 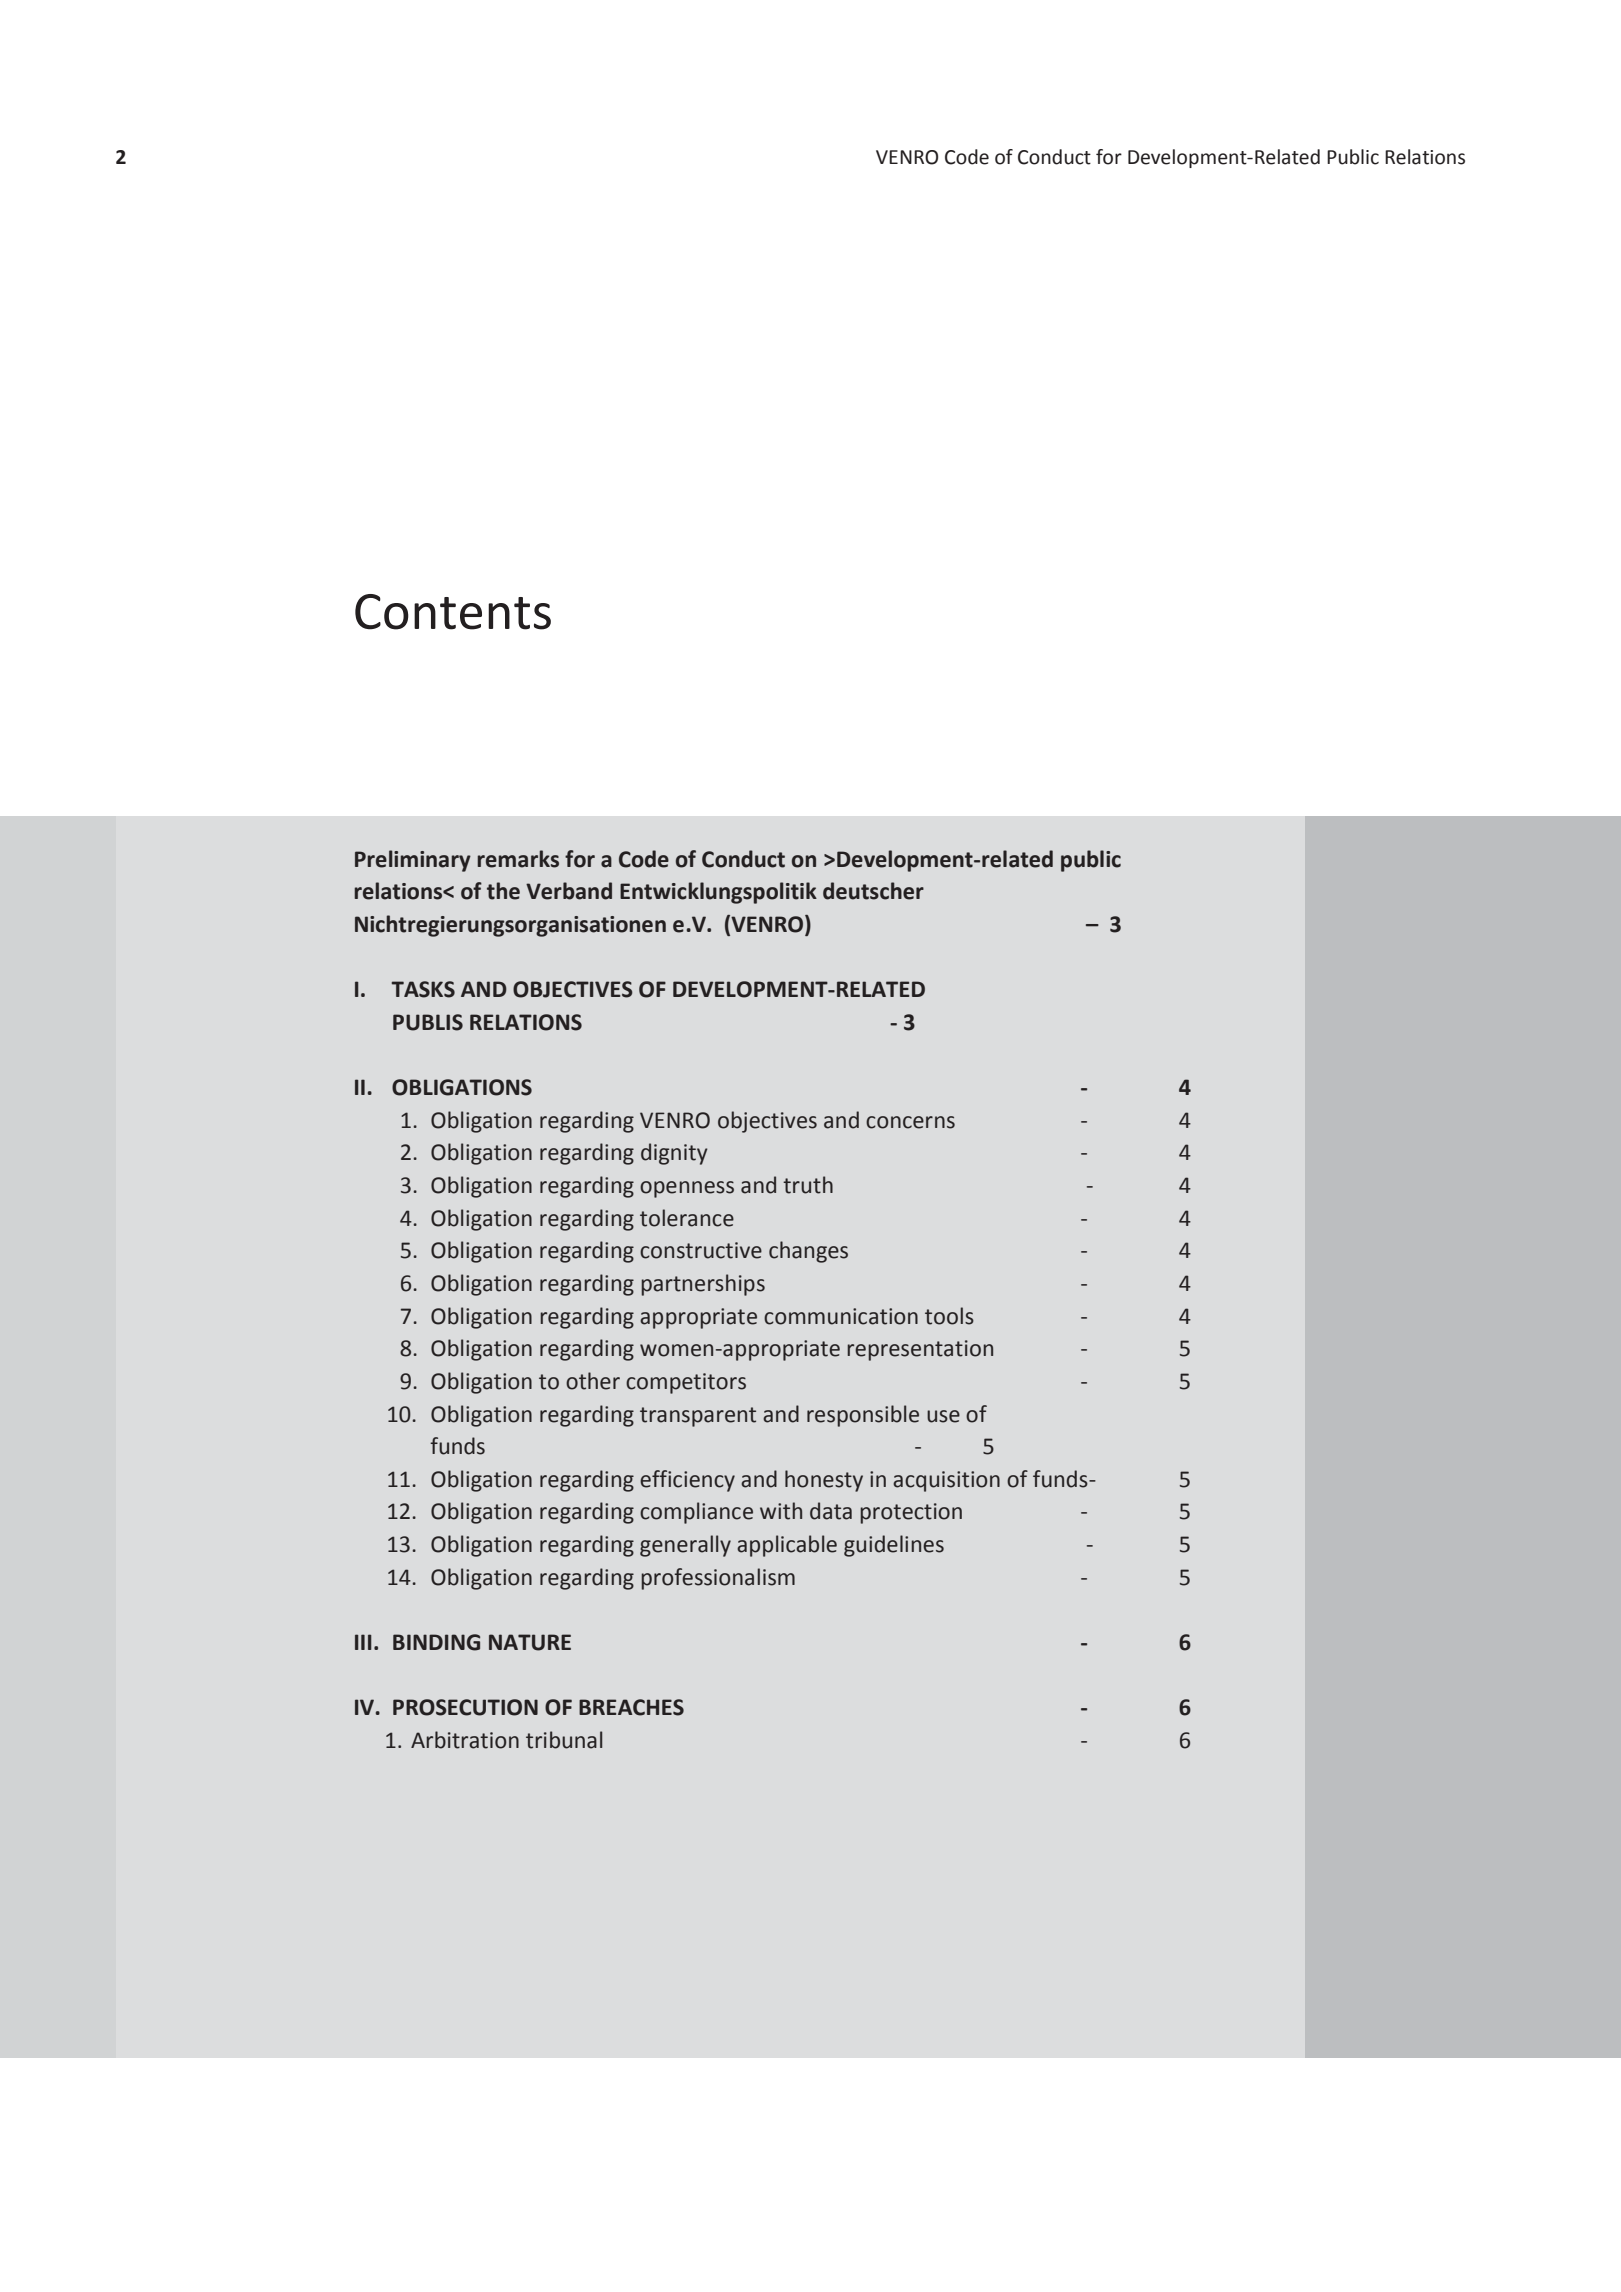 I want to click on competitors, so click(x=686, y=1383).
